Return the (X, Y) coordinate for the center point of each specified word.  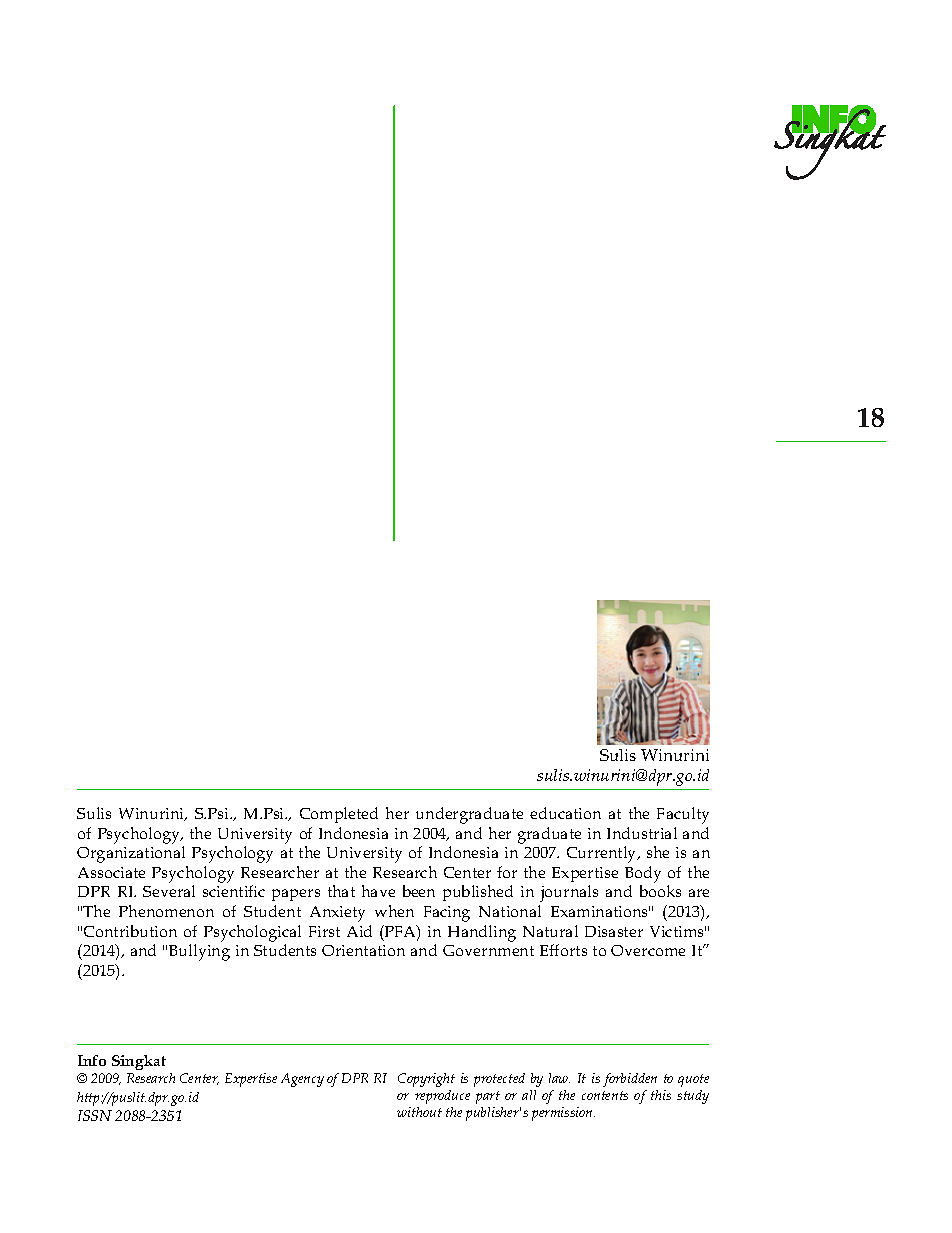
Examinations (600, 911)
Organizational (131, 854)
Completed (339, 815)
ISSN (95, 1115)
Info (92, 1060)
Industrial (642, 833)
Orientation (363, 950)
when (394, 911)
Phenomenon (166, 911)
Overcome (648, 950)
